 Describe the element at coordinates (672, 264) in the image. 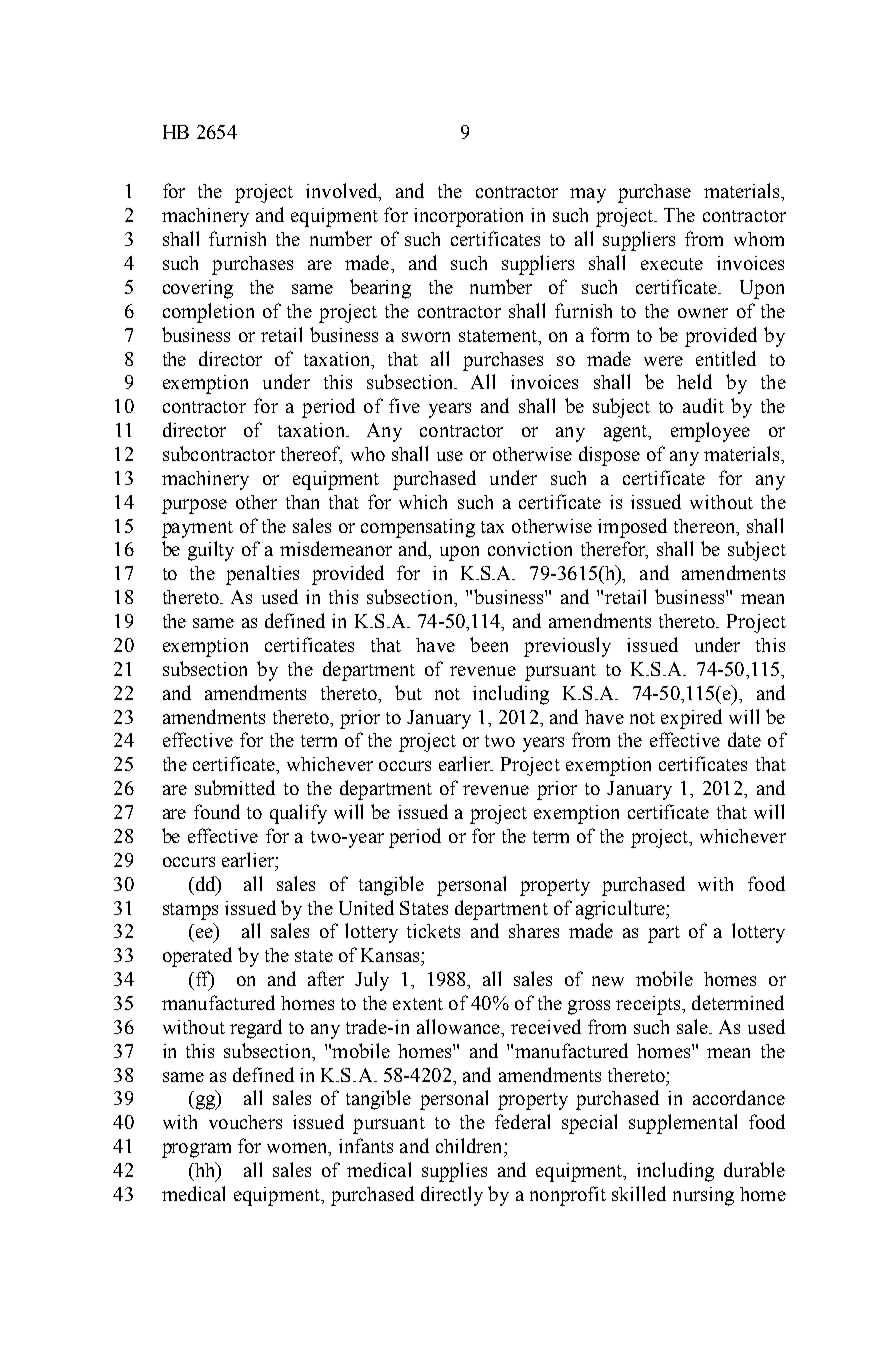

I see `execute` at that location.
